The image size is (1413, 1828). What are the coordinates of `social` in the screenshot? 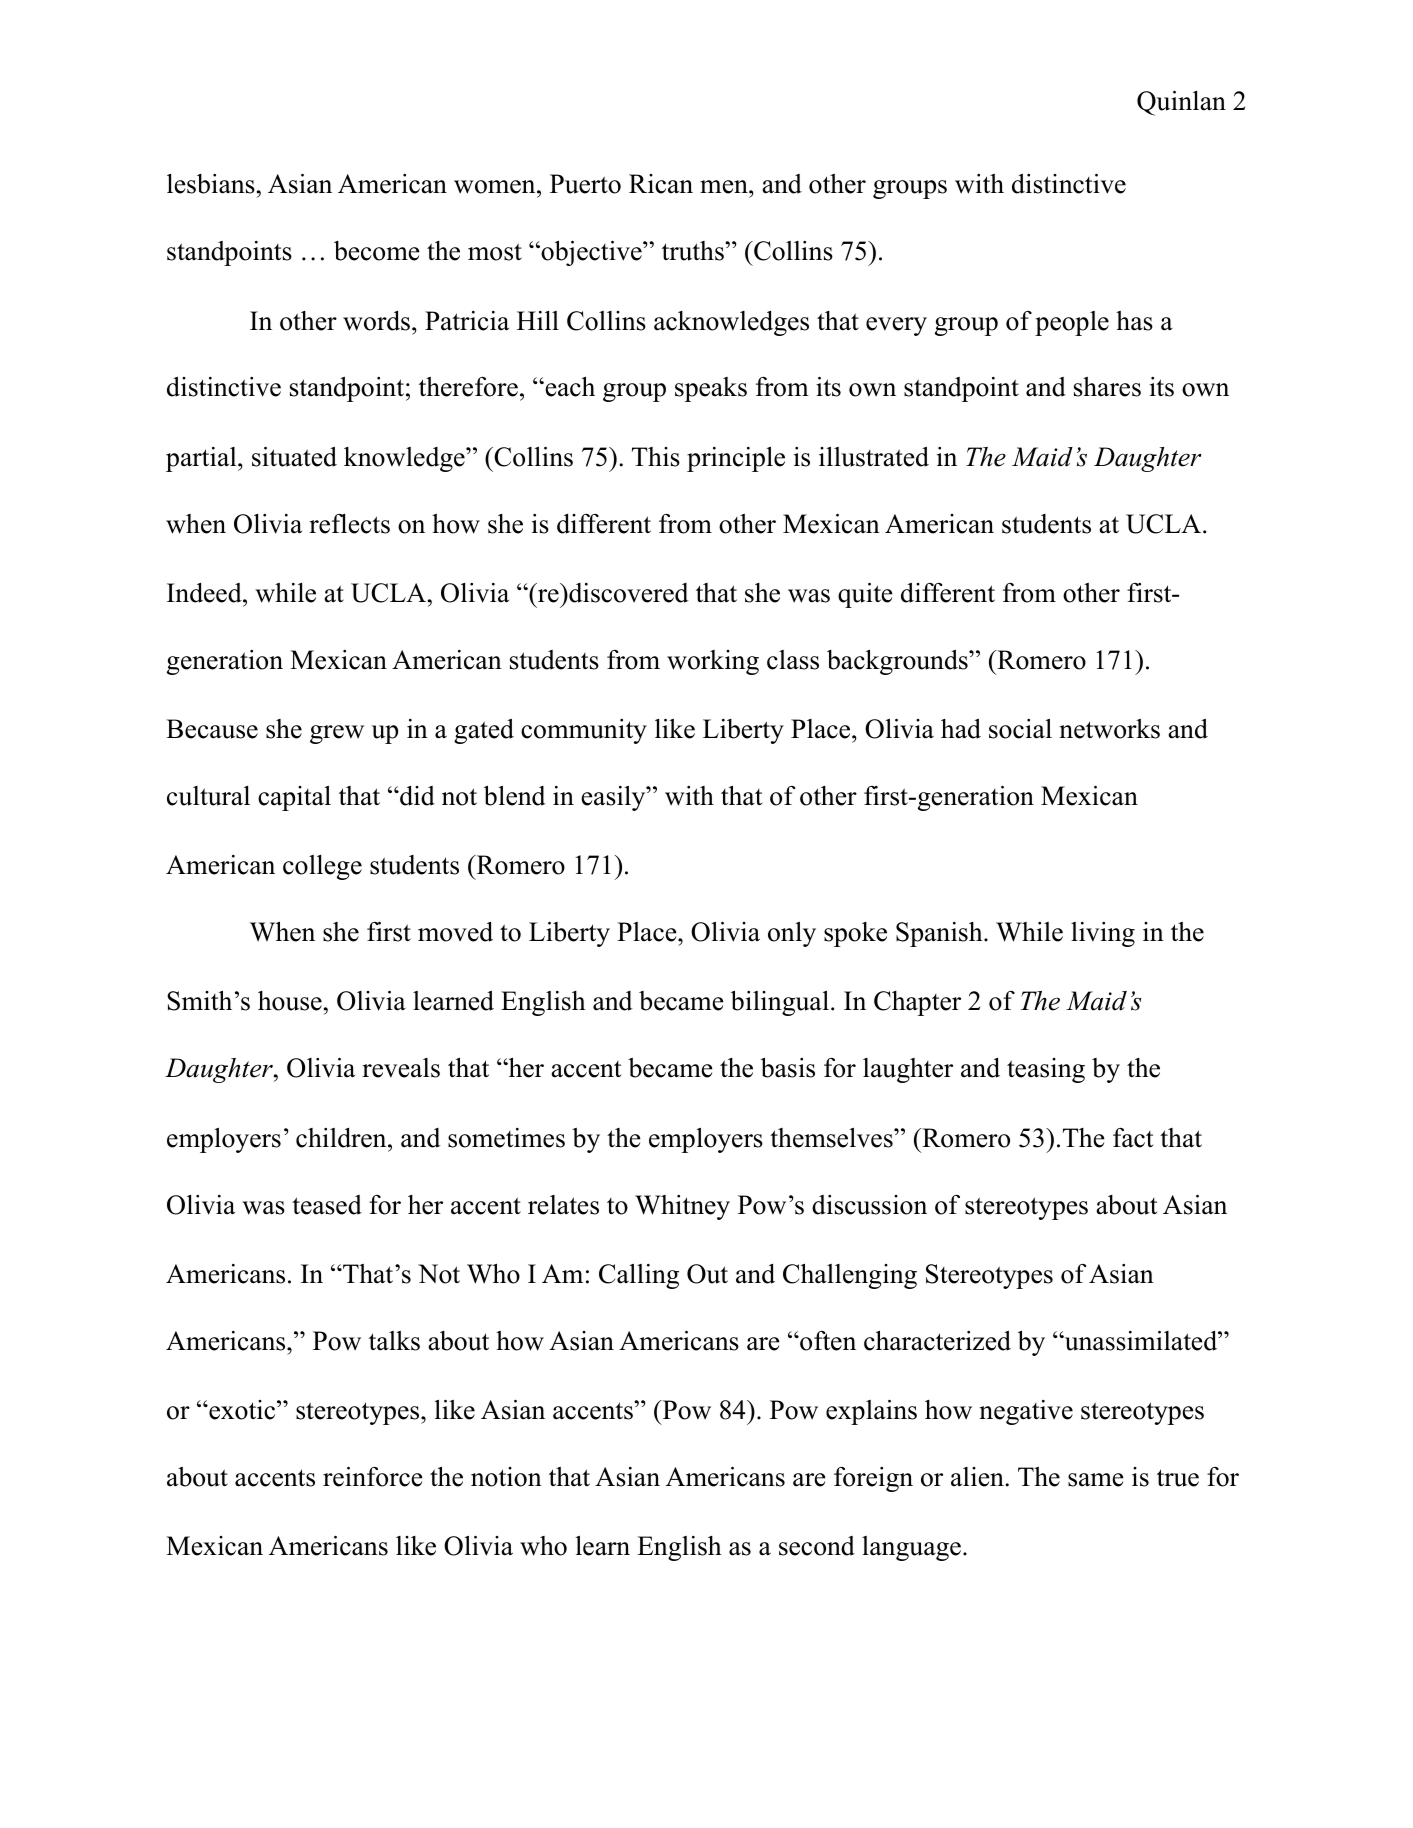 It's located at (1020, 728).
